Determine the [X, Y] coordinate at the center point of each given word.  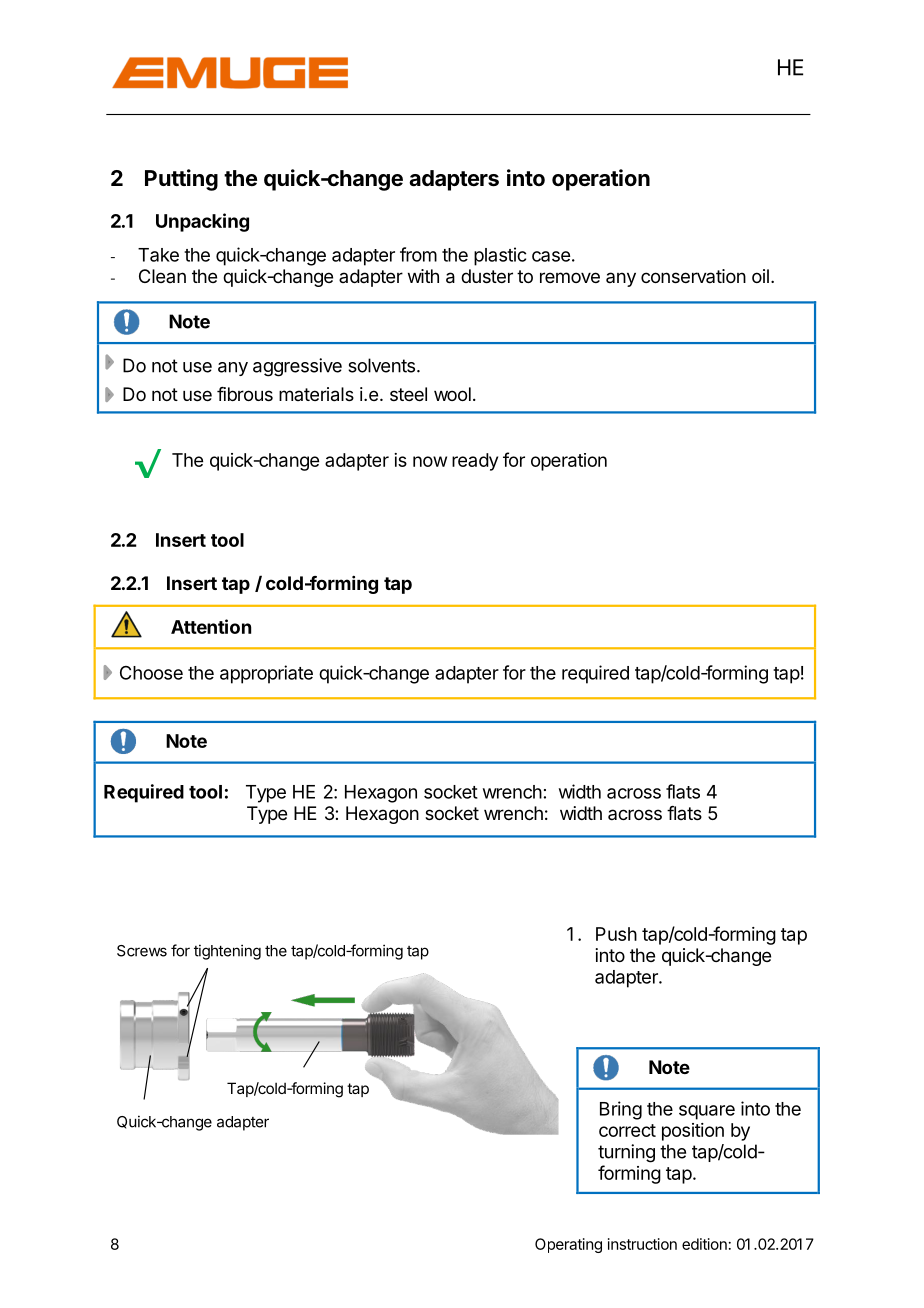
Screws [142, 951]
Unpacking [202, 222]
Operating [568, 1245]
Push [616, 934]
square [707, 1112]
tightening [227, 952]
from [418, 254]
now [430, 461]
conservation [693, 276]
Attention [211, 626]
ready [475, 462]
